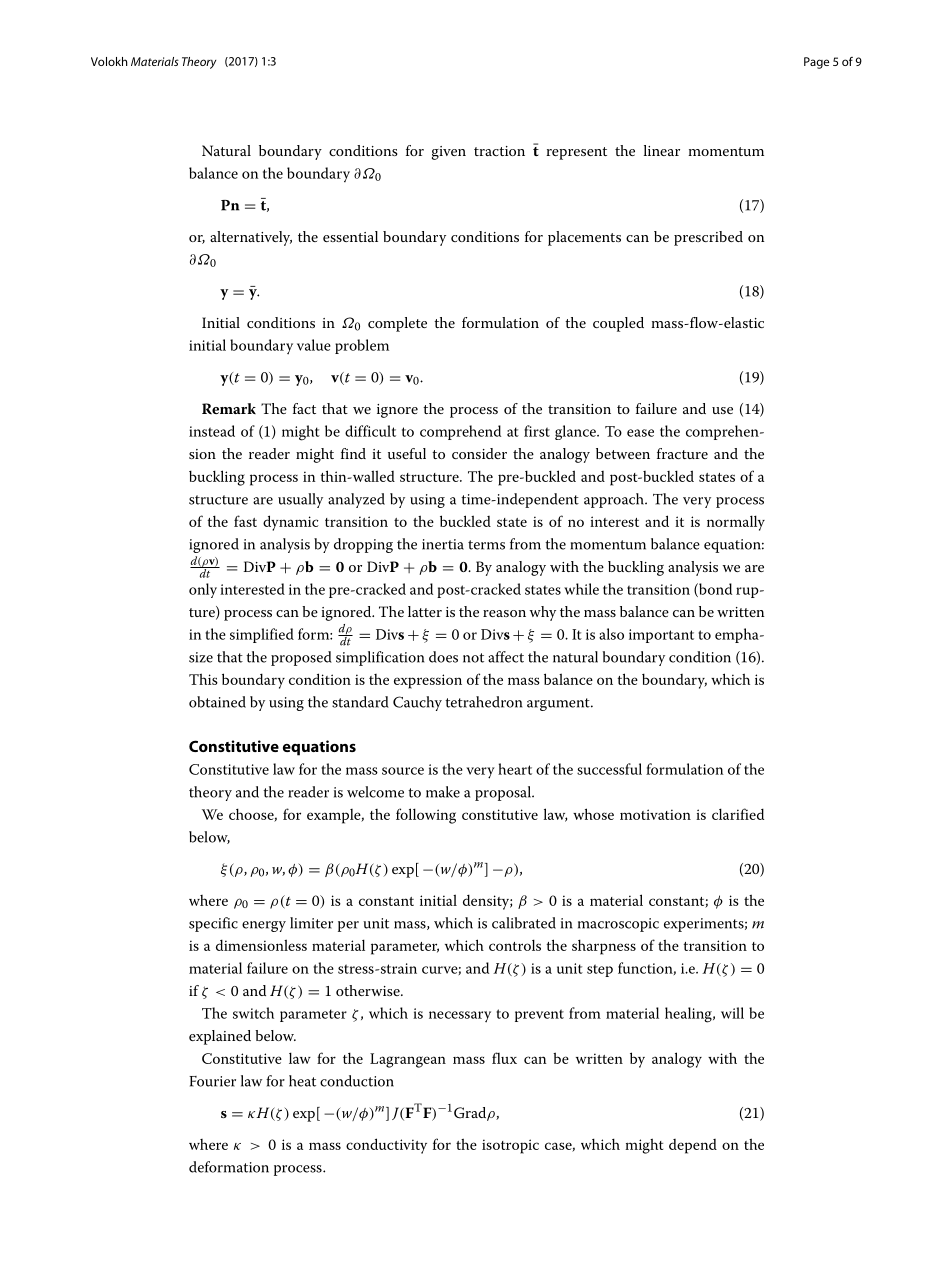 The height and width of the screenshot is (1271, 952). Describe the element at coordinates (426, 816) in the screenshot. I see `following` at that location.
